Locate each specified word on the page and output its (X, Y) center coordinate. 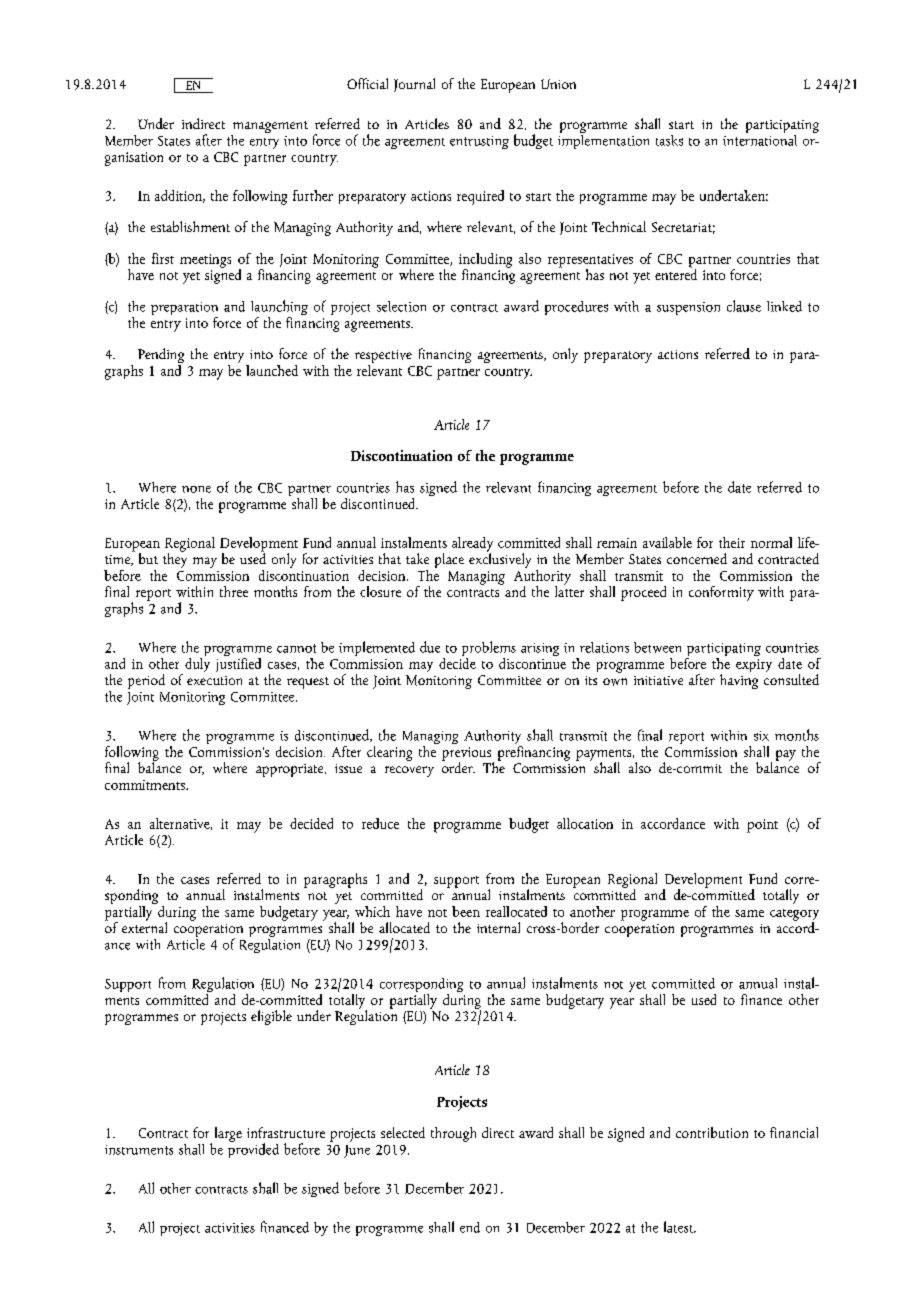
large (228, 1134)
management (270, 127)
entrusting (479, 142)
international (760, 139)
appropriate (291, 770)
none (196, 489)
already (472, 545)
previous (468, 755)
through (453, 1134)
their (732, 542)
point (762, 826)
